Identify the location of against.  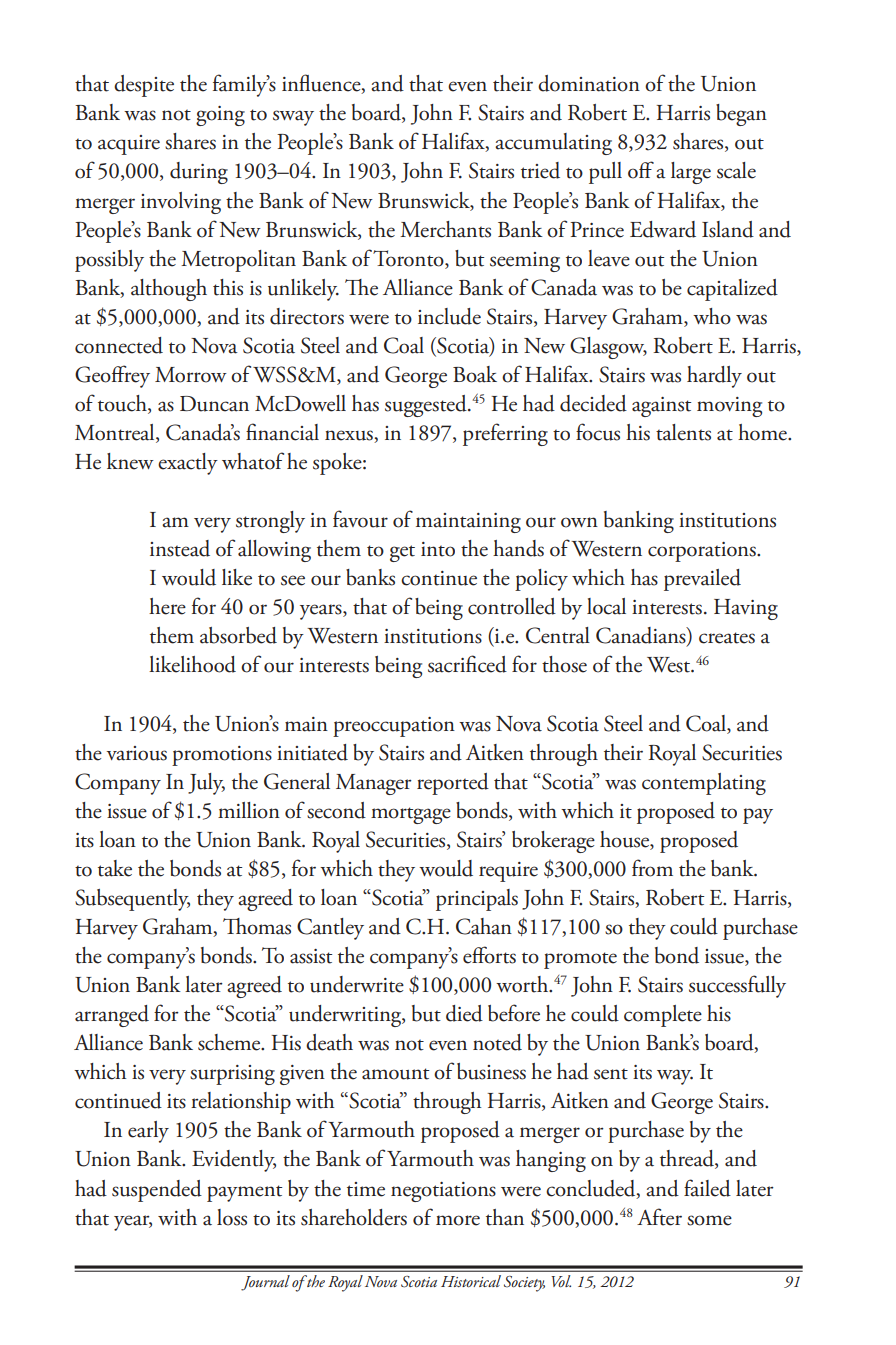
(661, 407).
